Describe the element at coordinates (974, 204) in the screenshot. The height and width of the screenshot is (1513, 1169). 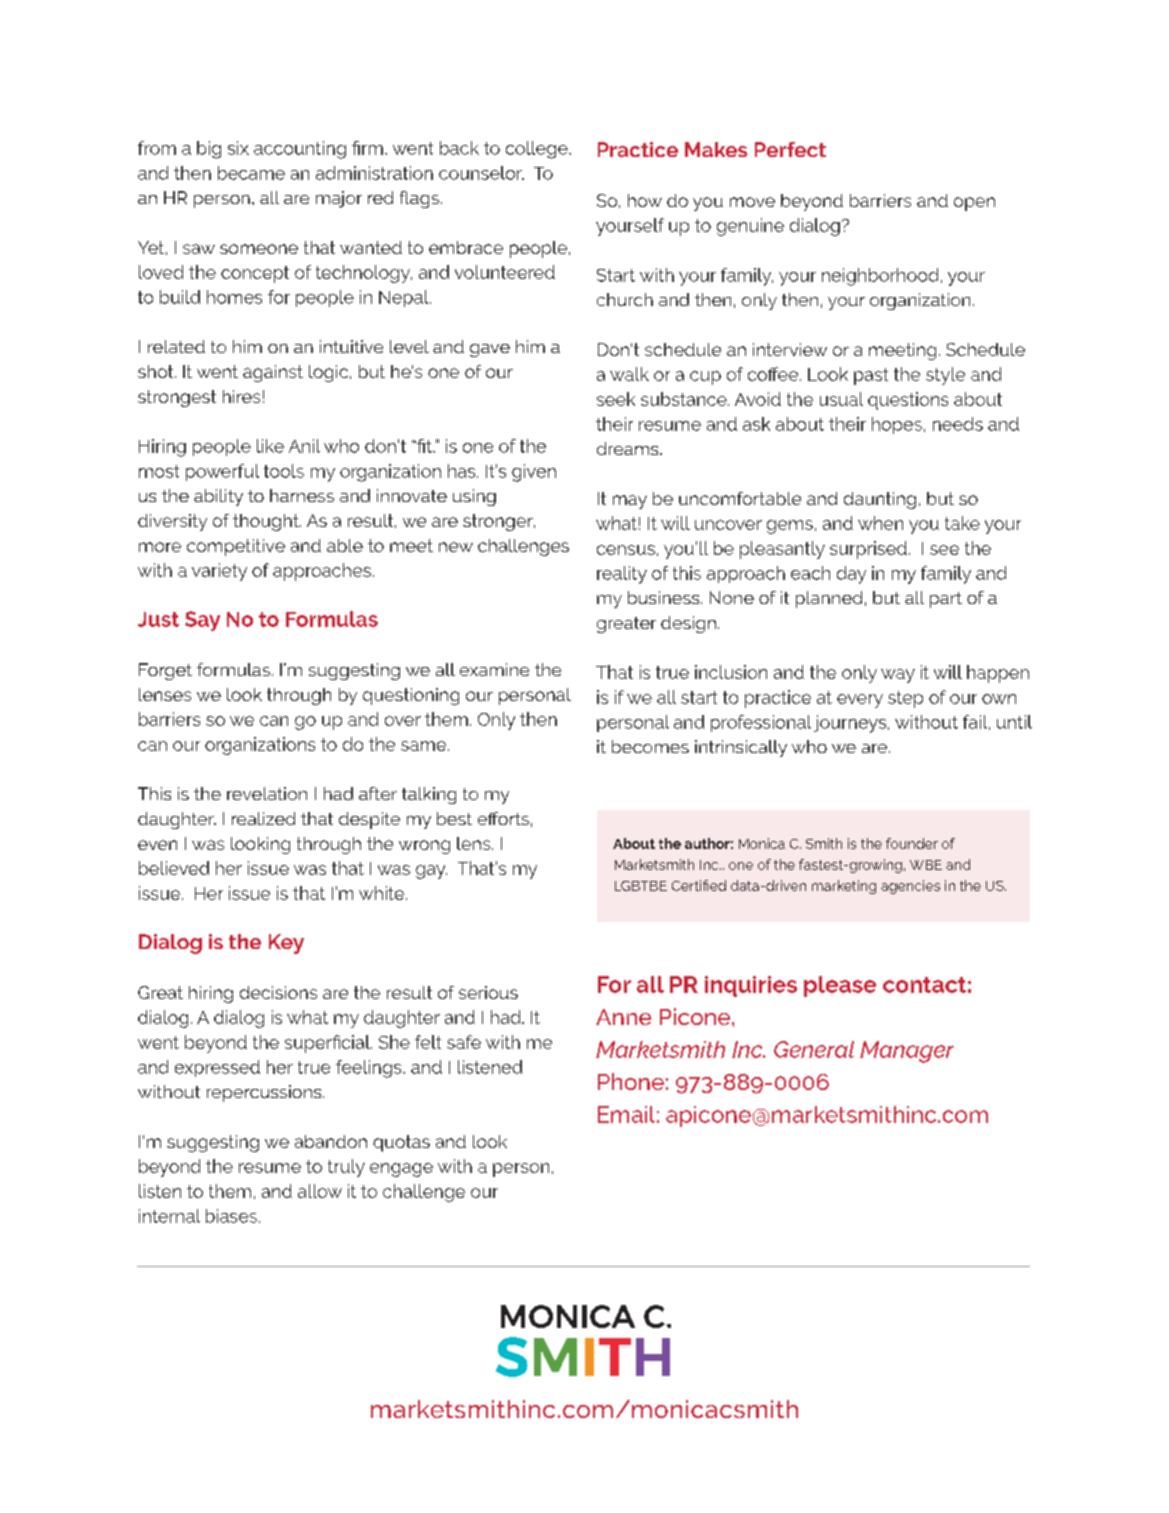
I see `open` at that location.
